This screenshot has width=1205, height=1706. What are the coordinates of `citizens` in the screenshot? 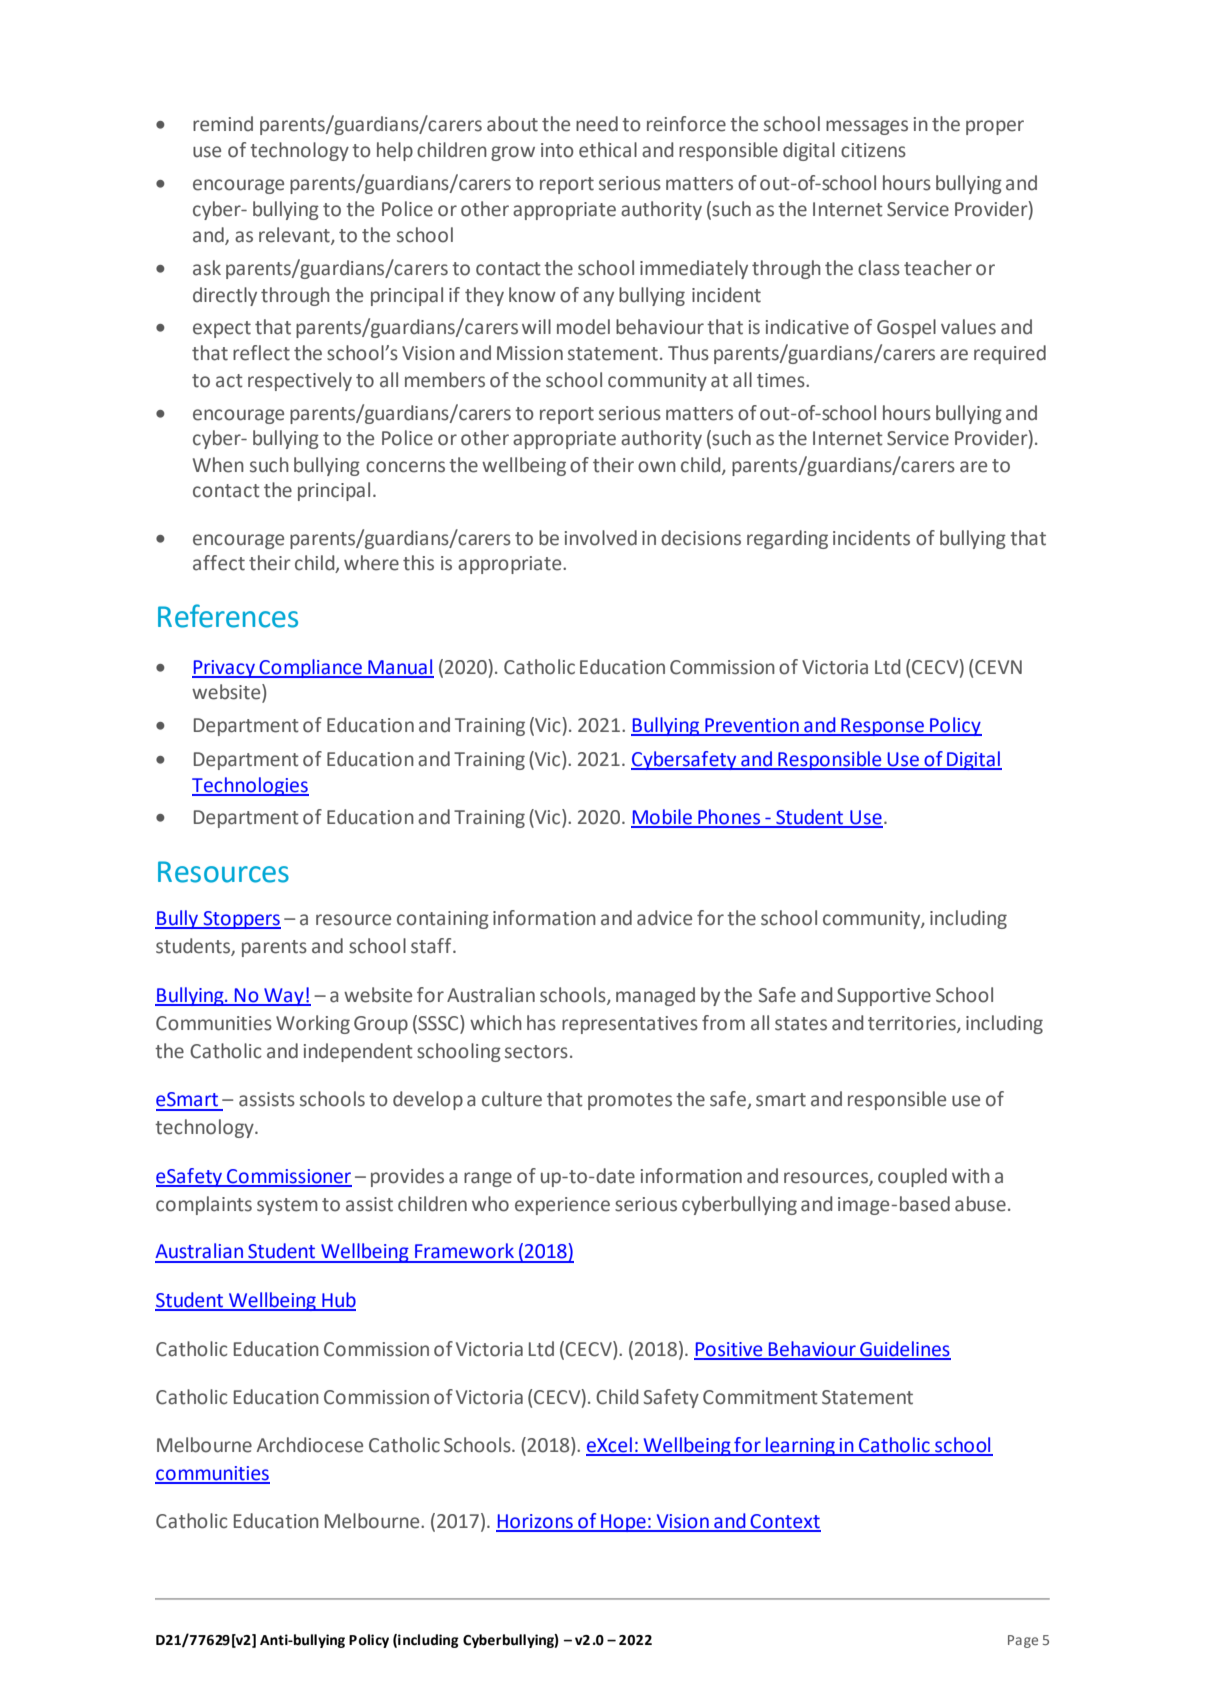 It's located at (873, 150).
